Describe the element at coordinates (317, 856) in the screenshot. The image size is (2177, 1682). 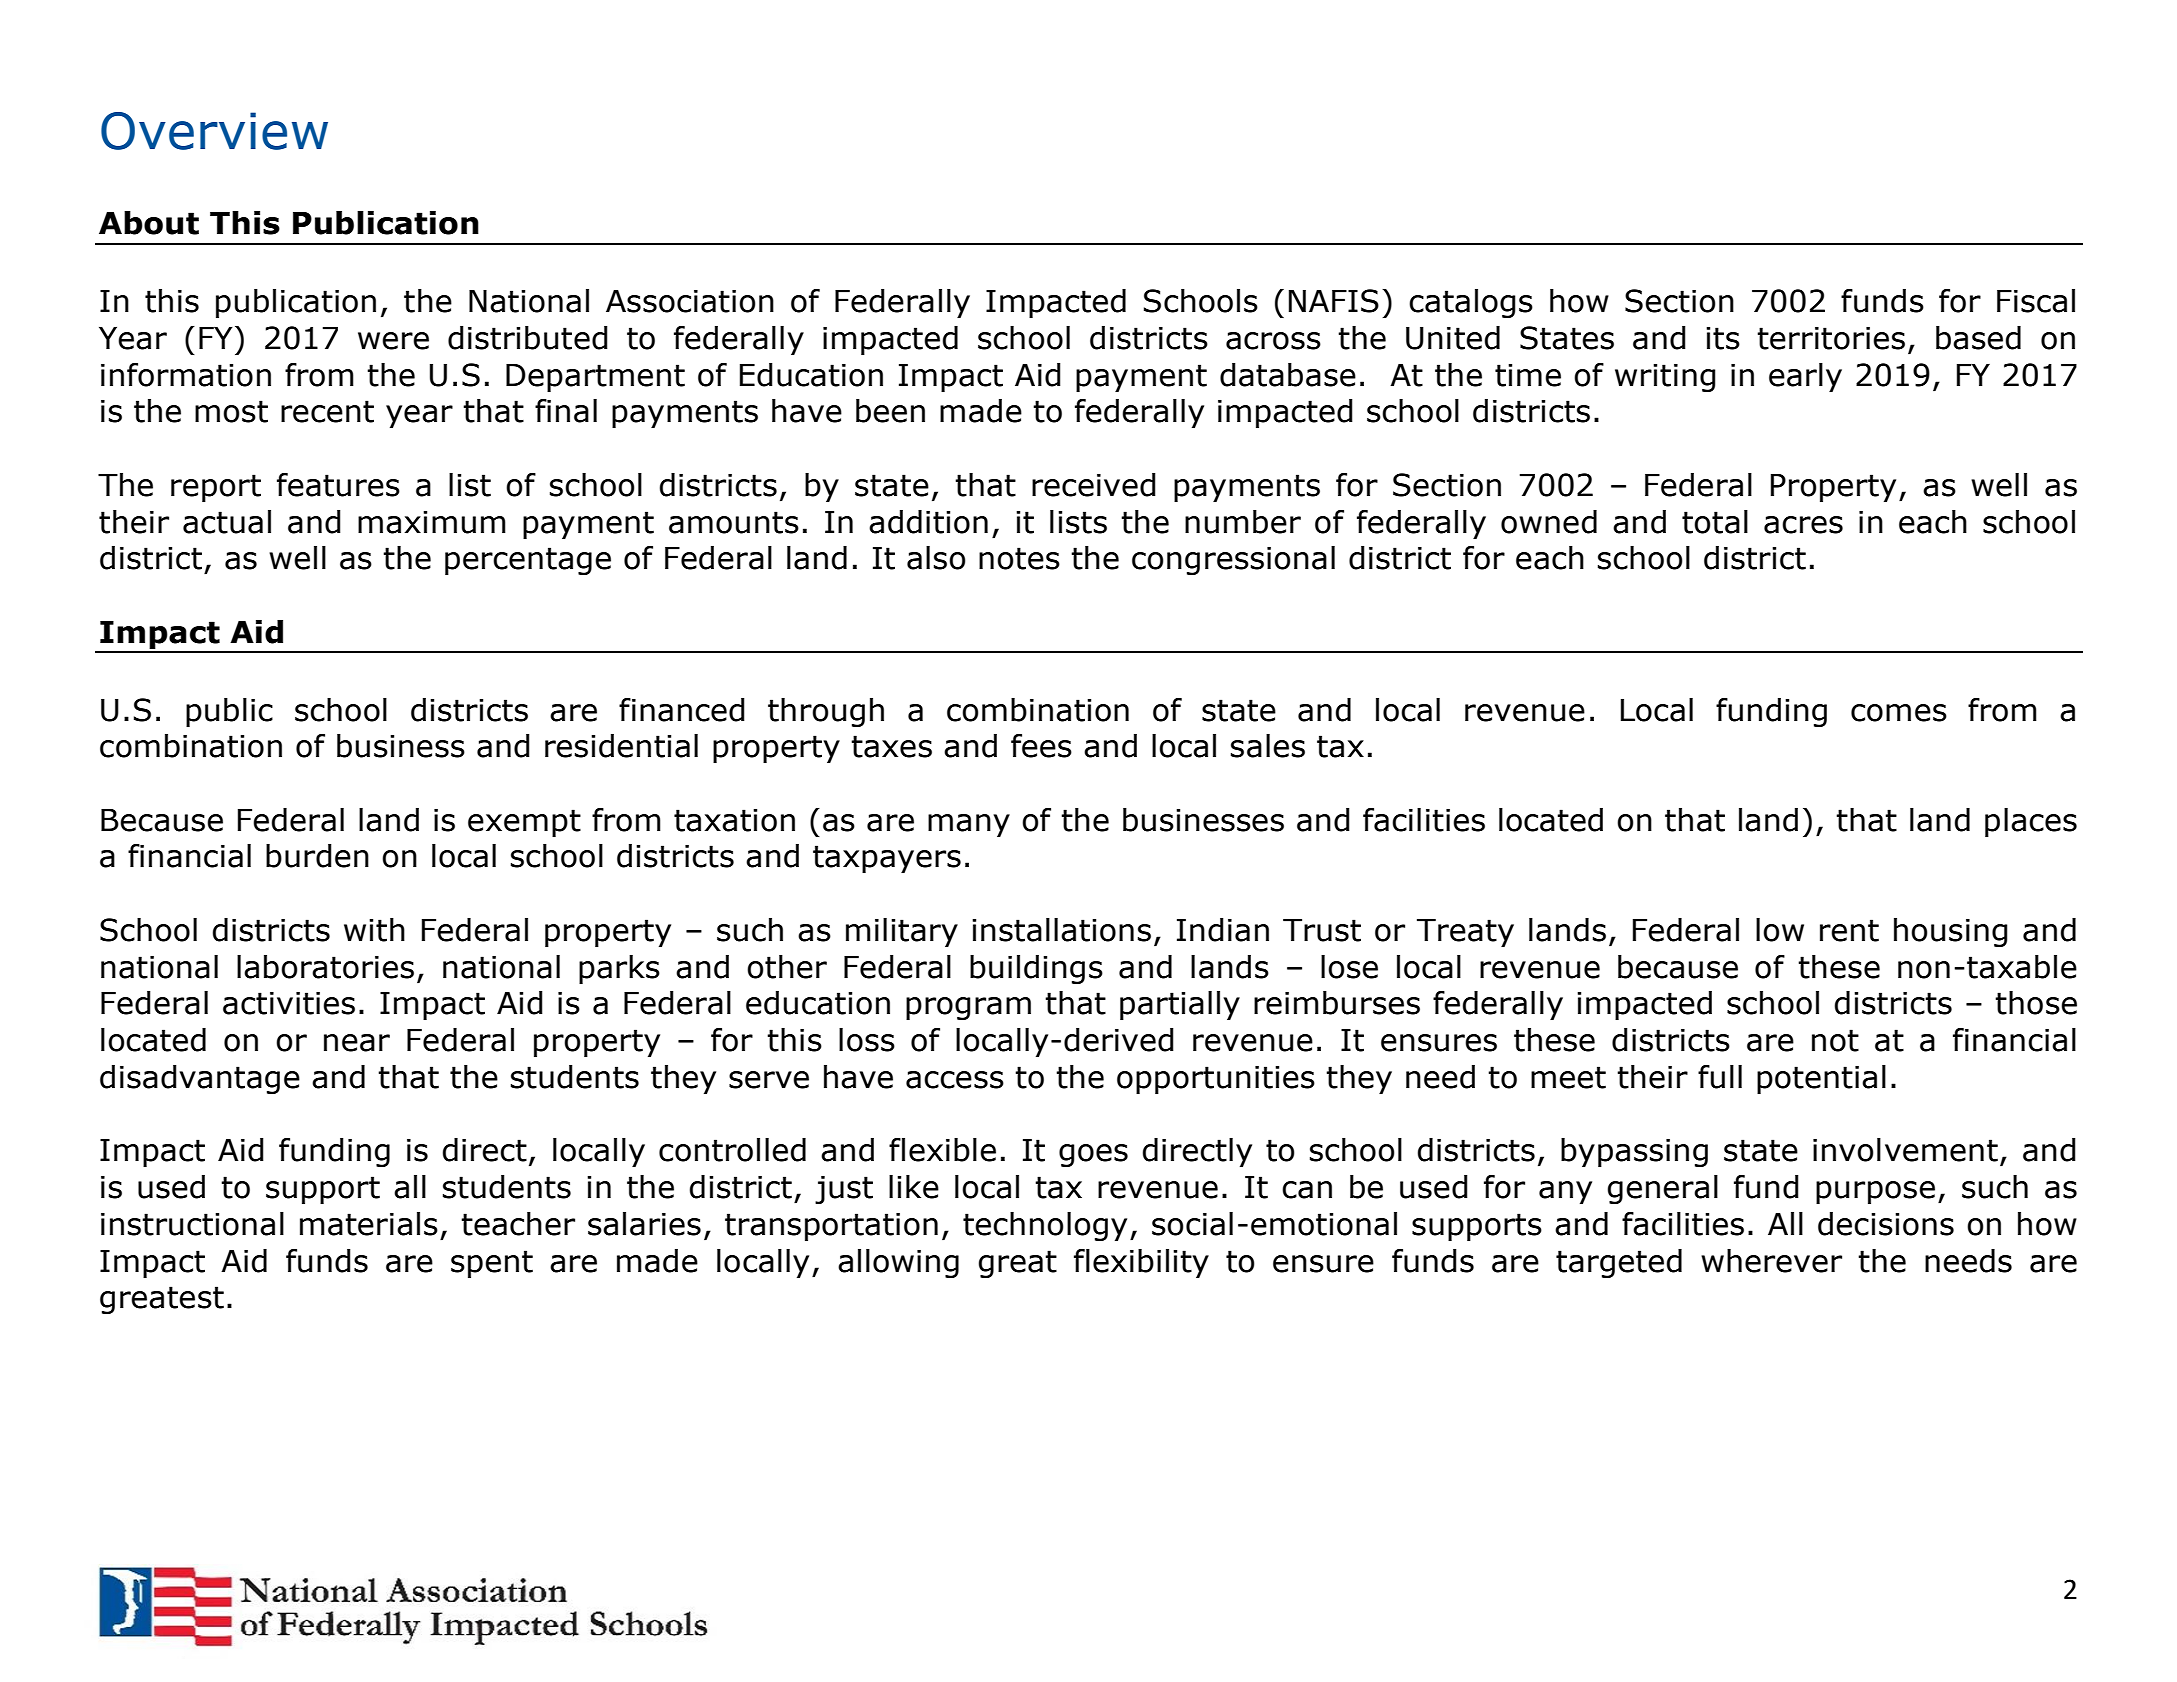
I see `burden` at that location.
